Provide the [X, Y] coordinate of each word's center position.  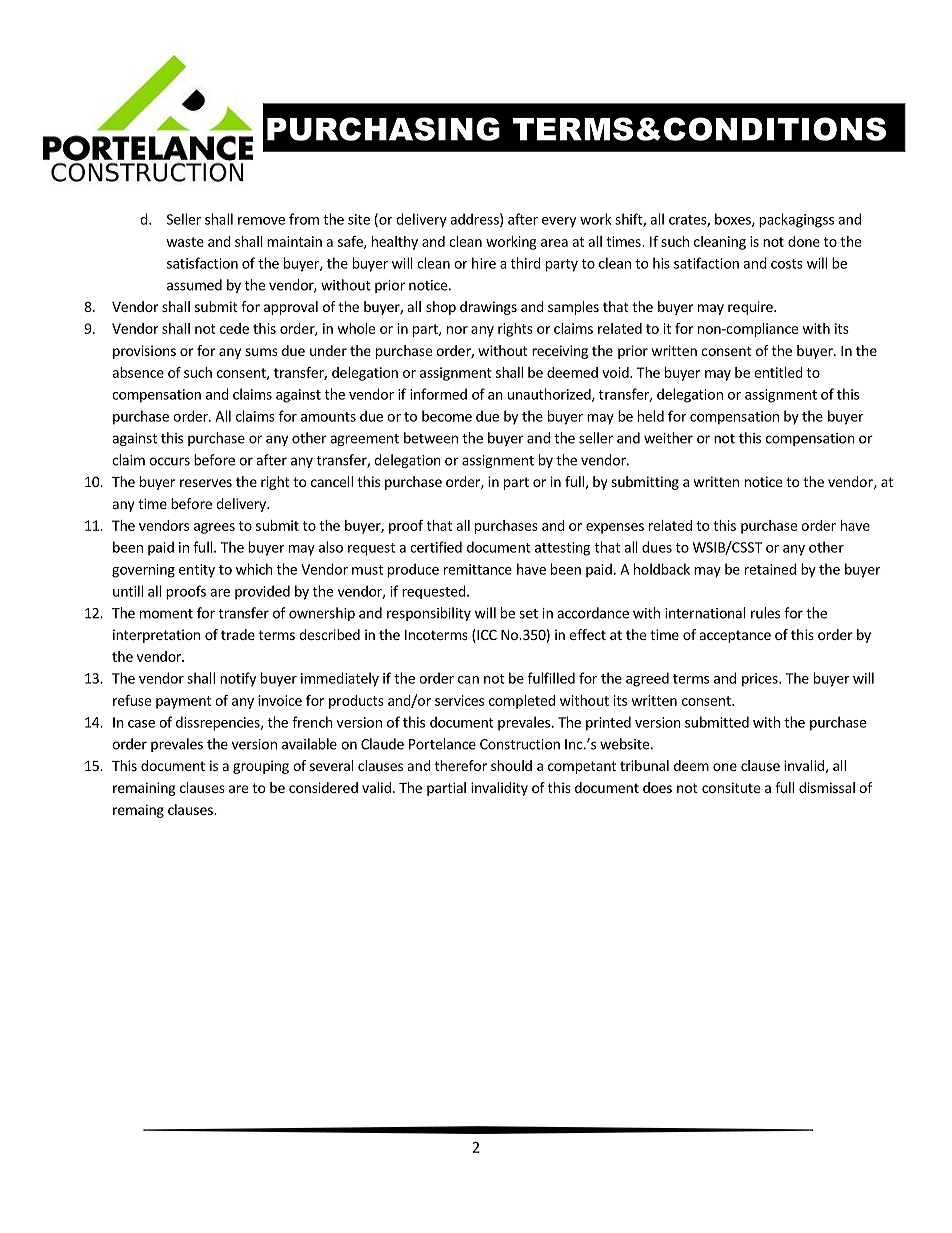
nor [457, 330]
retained [770, 569]
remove [261, 221]
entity [197, 571]
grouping [261, 767]
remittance [478, 569]
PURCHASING [383, 129]
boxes [734, 220]
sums [261, 352]
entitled [778, 372]
